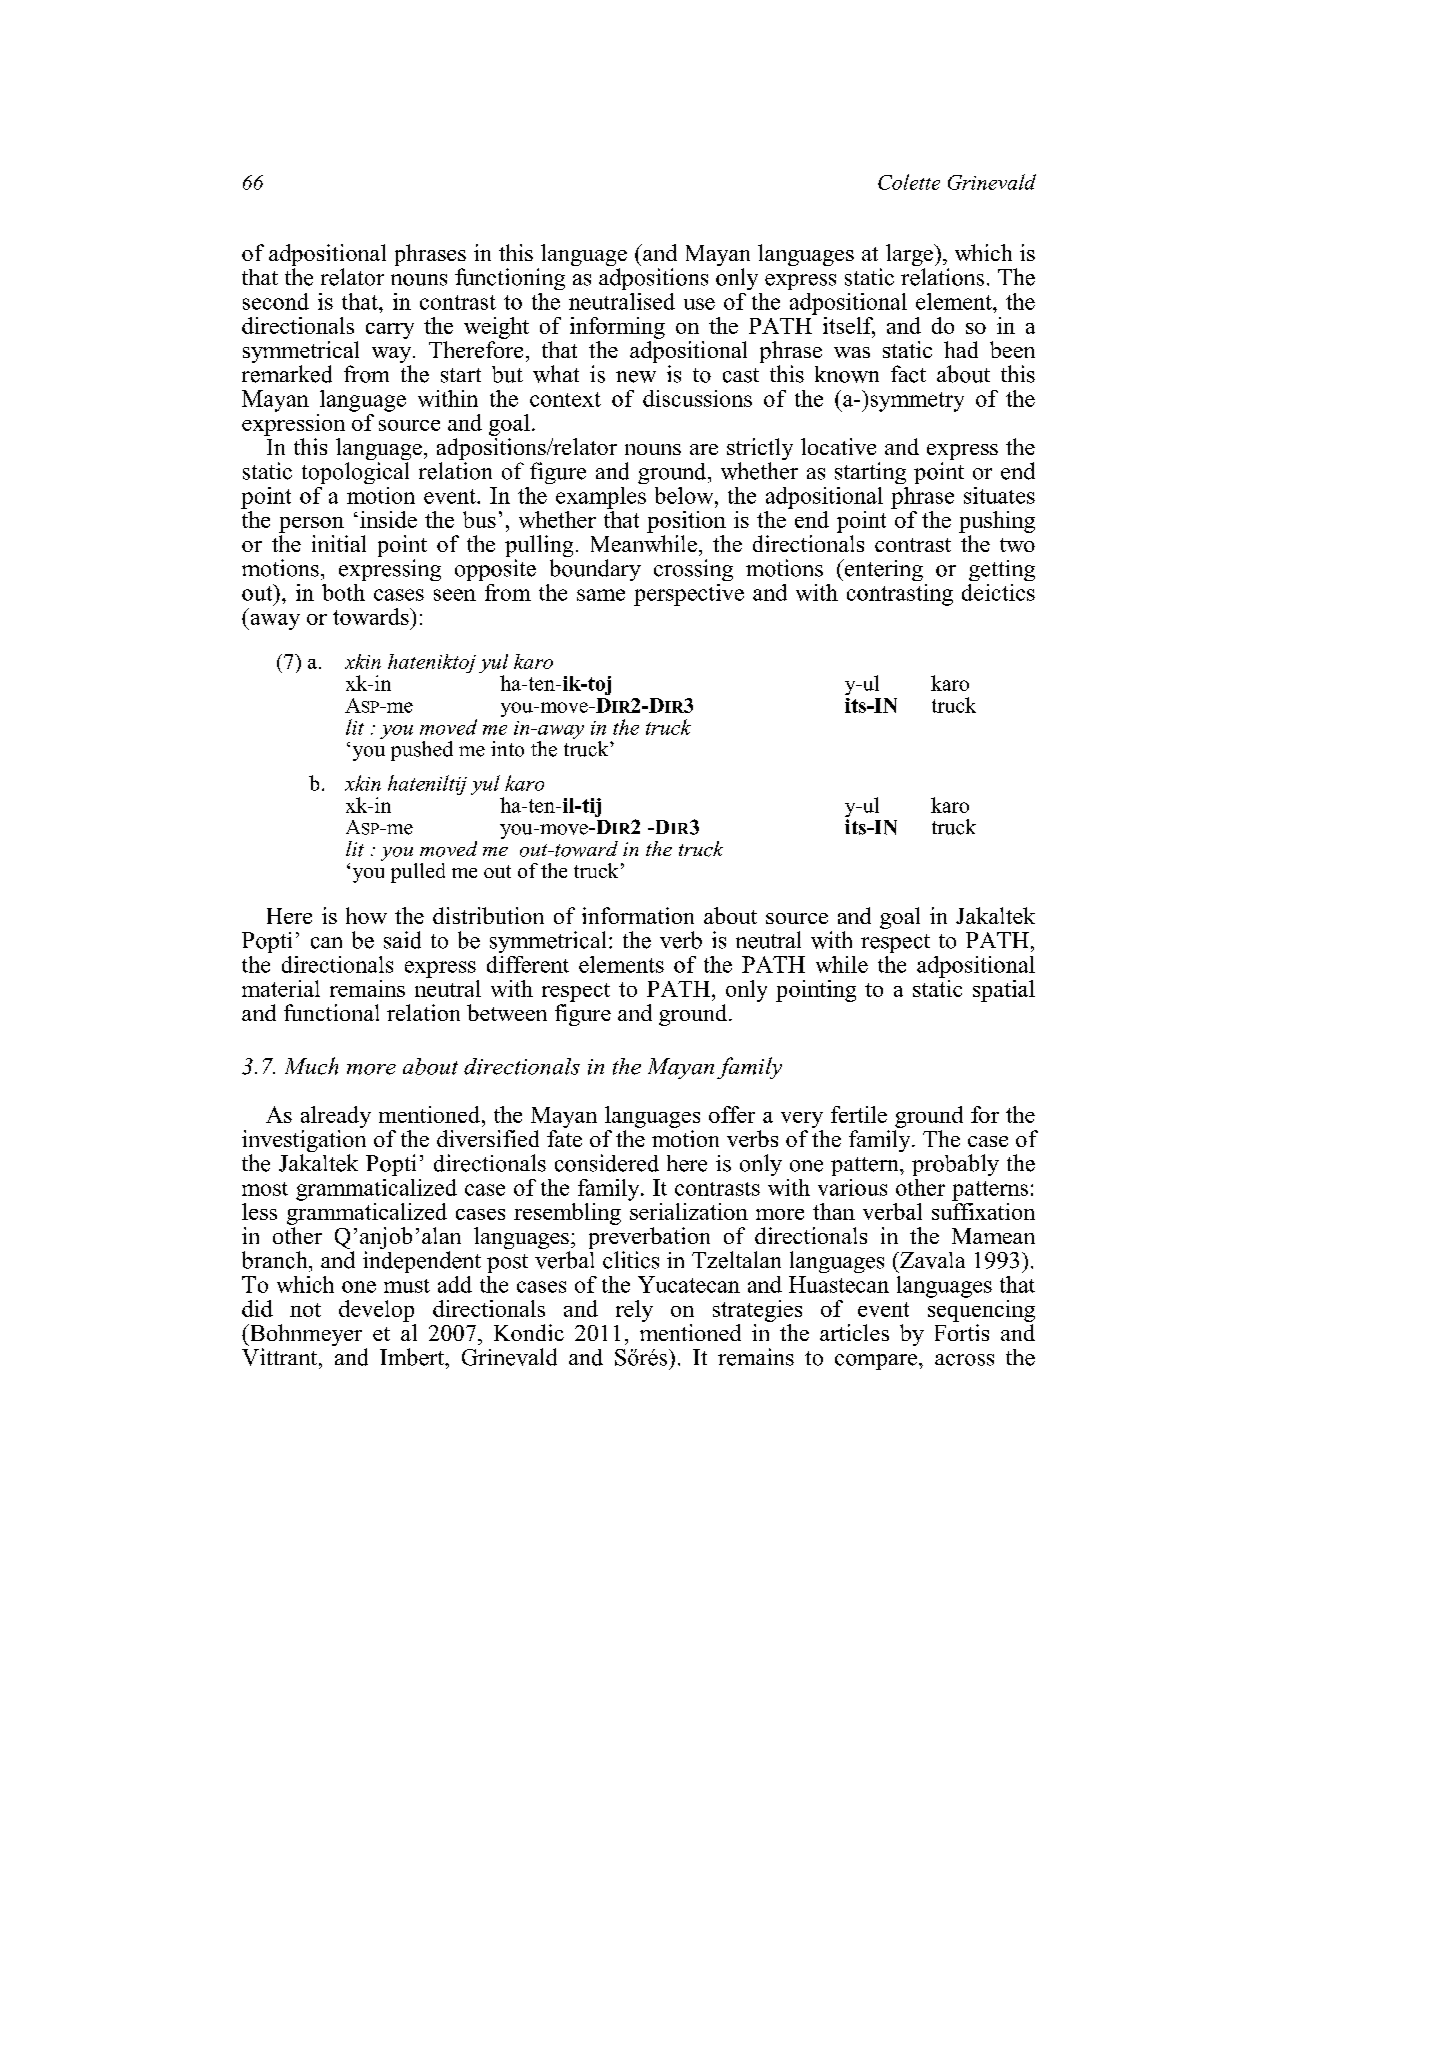  Describe the element at coordinates (964, 1360) in the screenshot. I see `across` at that location.
